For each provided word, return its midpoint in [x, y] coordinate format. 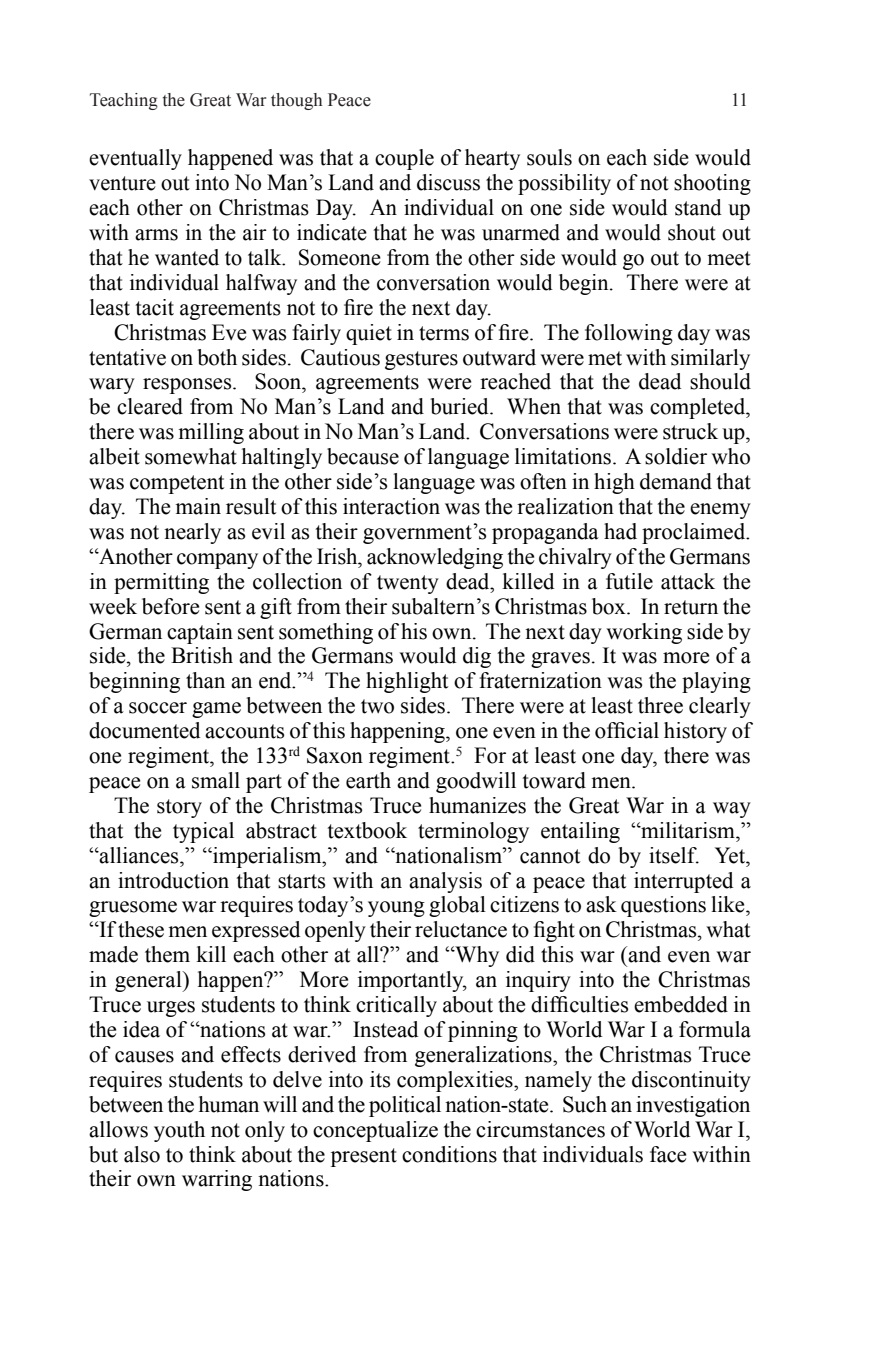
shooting [712, 184]
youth [179, 1131]
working [644, 633]
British [202, 655]
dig [477, 657]
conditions [449, 1154]
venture [122, 183]
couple [404, 159]
